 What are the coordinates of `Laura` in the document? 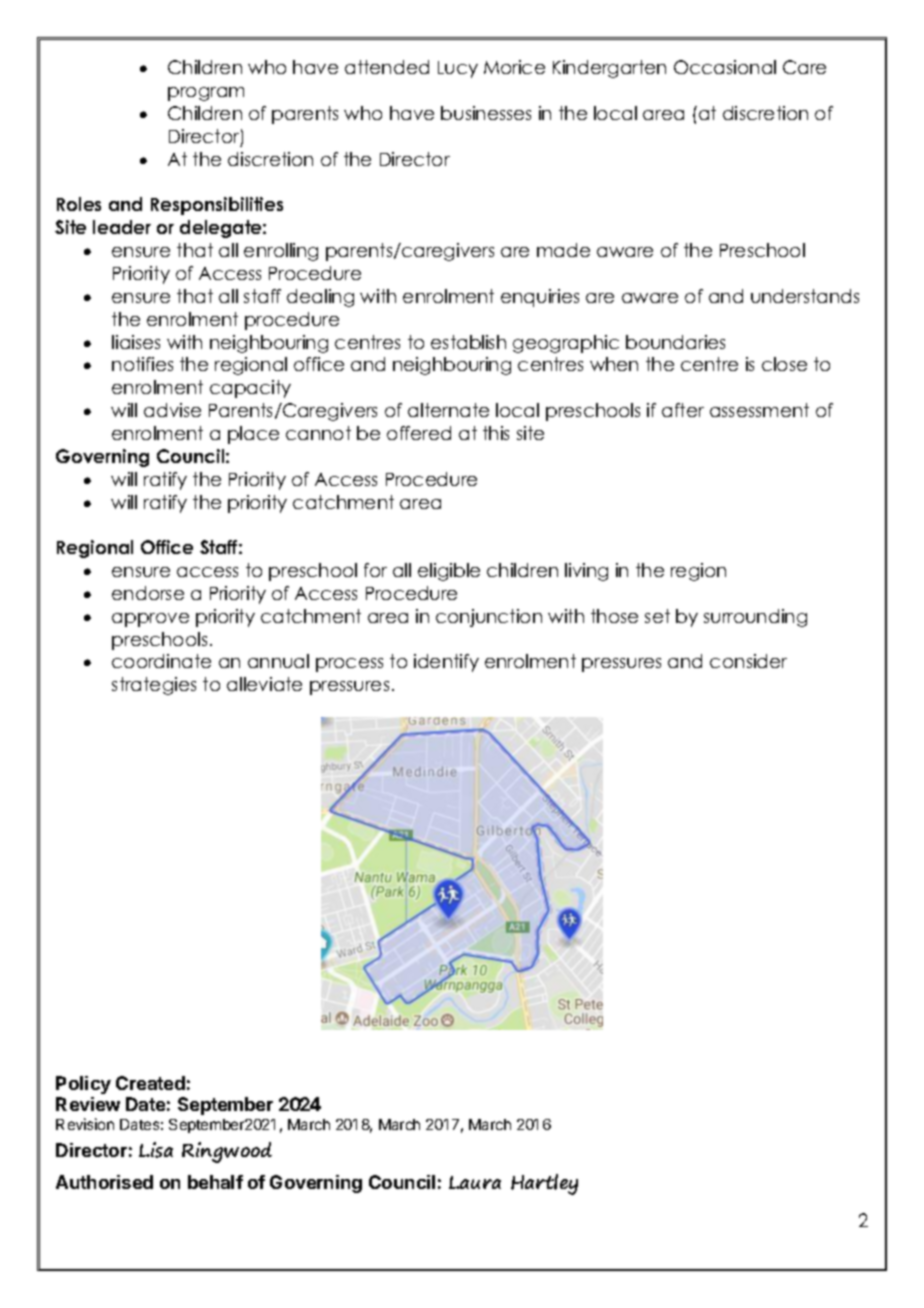 It's located at (475, 1182).
